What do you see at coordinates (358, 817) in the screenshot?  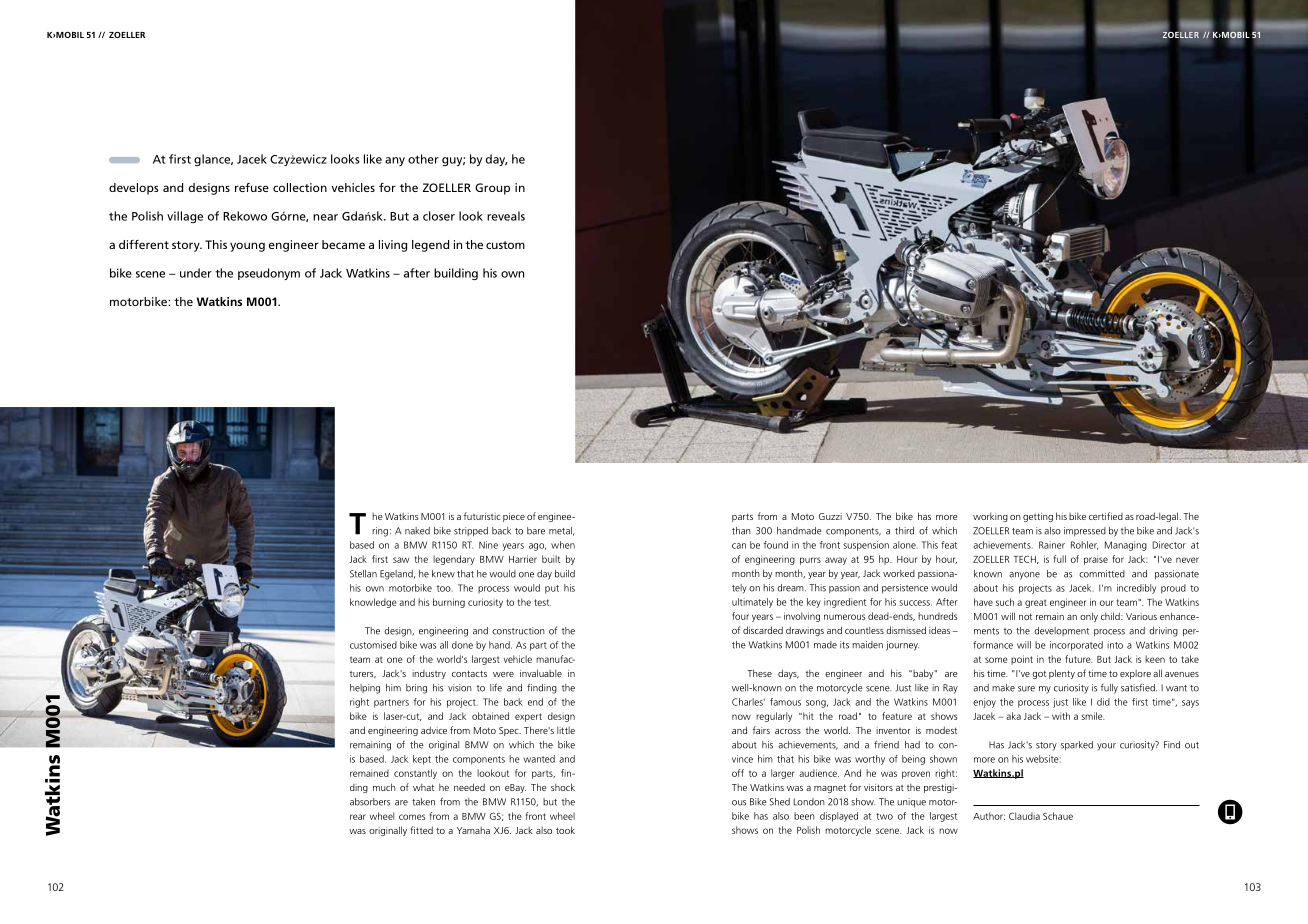 I see `rear` at bounding box center [358, 817].
